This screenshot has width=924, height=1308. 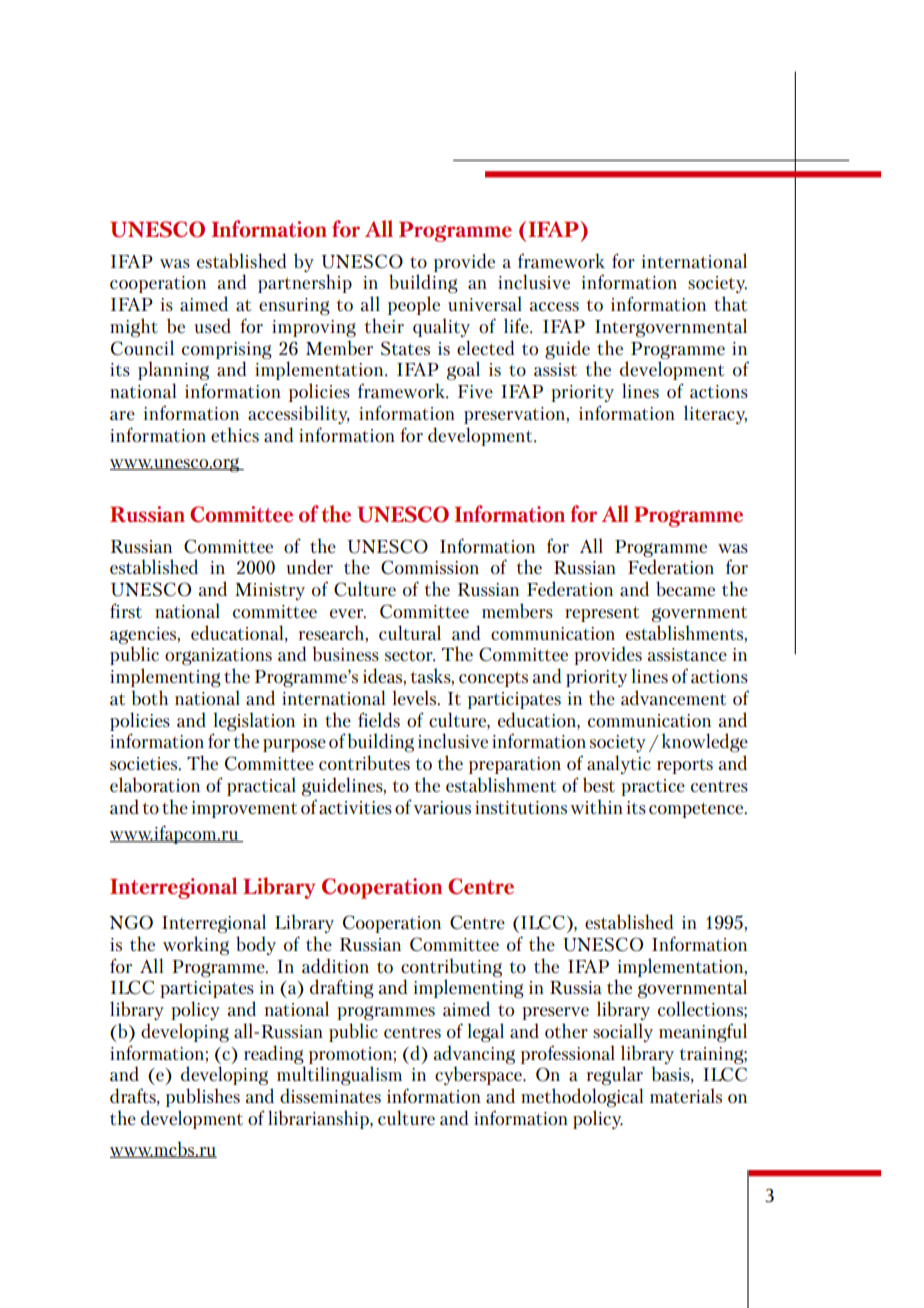 I want to click on used, so click(x=212, y=325).
